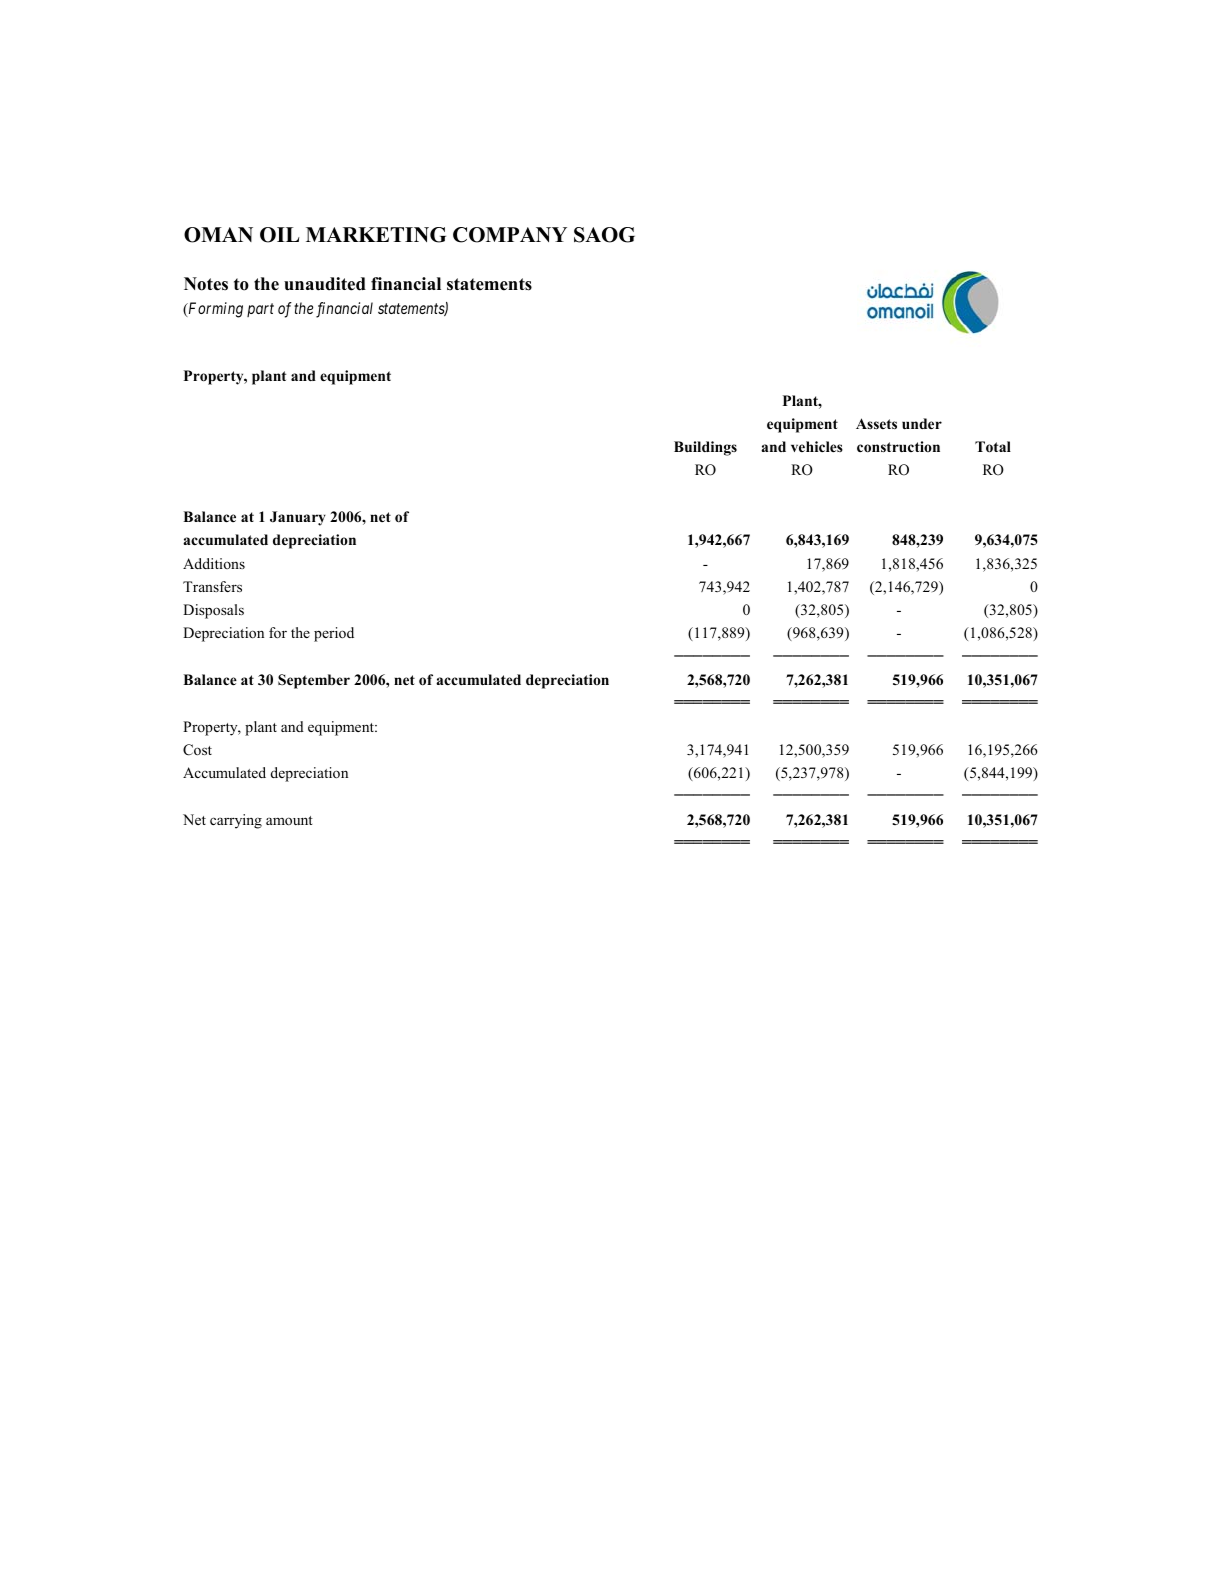 The width and height of the document is (1221, 1580). Describe the element at coordinates (705, 448) in the document. I see `Buildings` at that location.
